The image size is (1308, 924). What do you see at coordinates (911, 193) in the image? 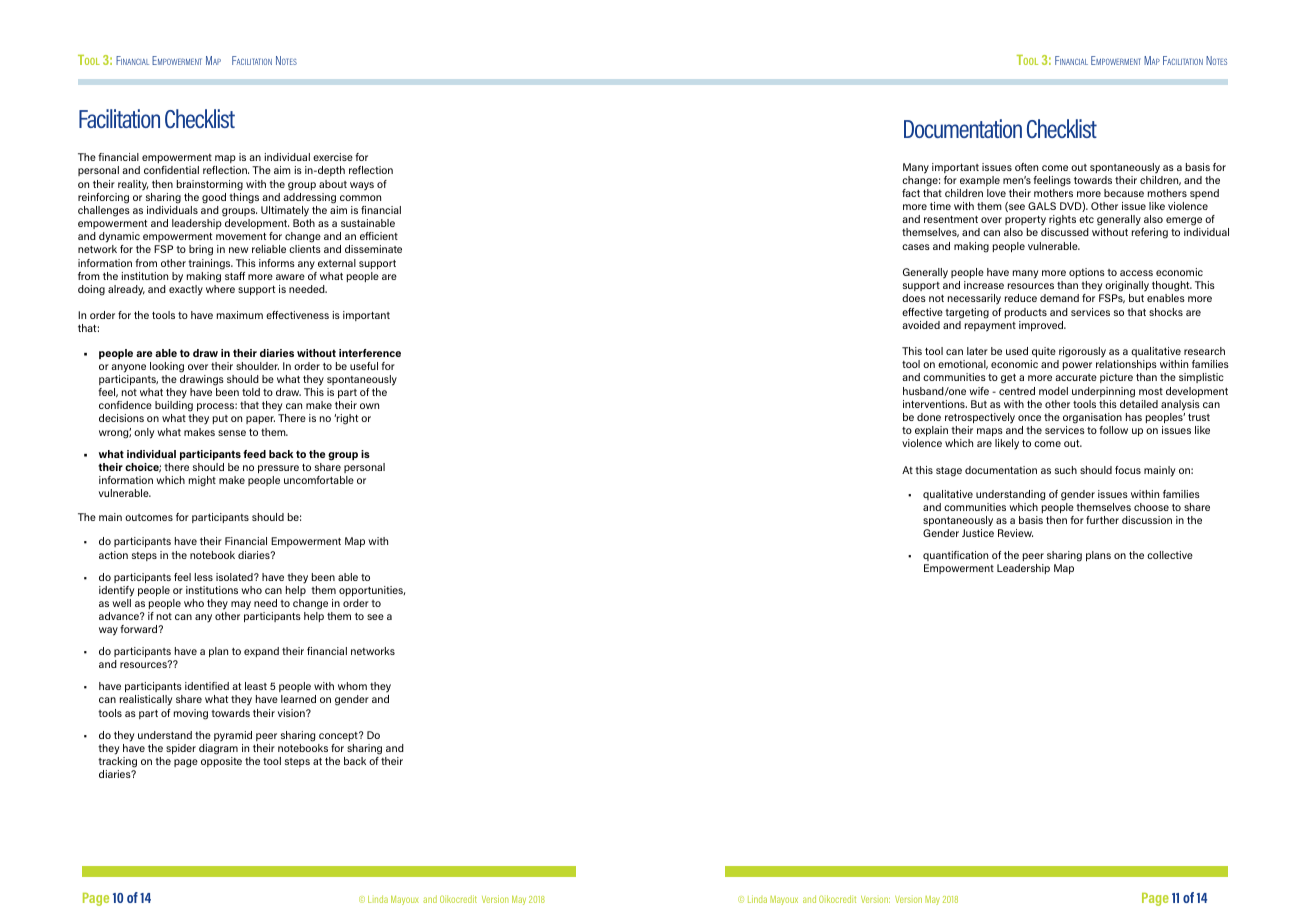
I see `fact` at bounding box center [911, 193].
